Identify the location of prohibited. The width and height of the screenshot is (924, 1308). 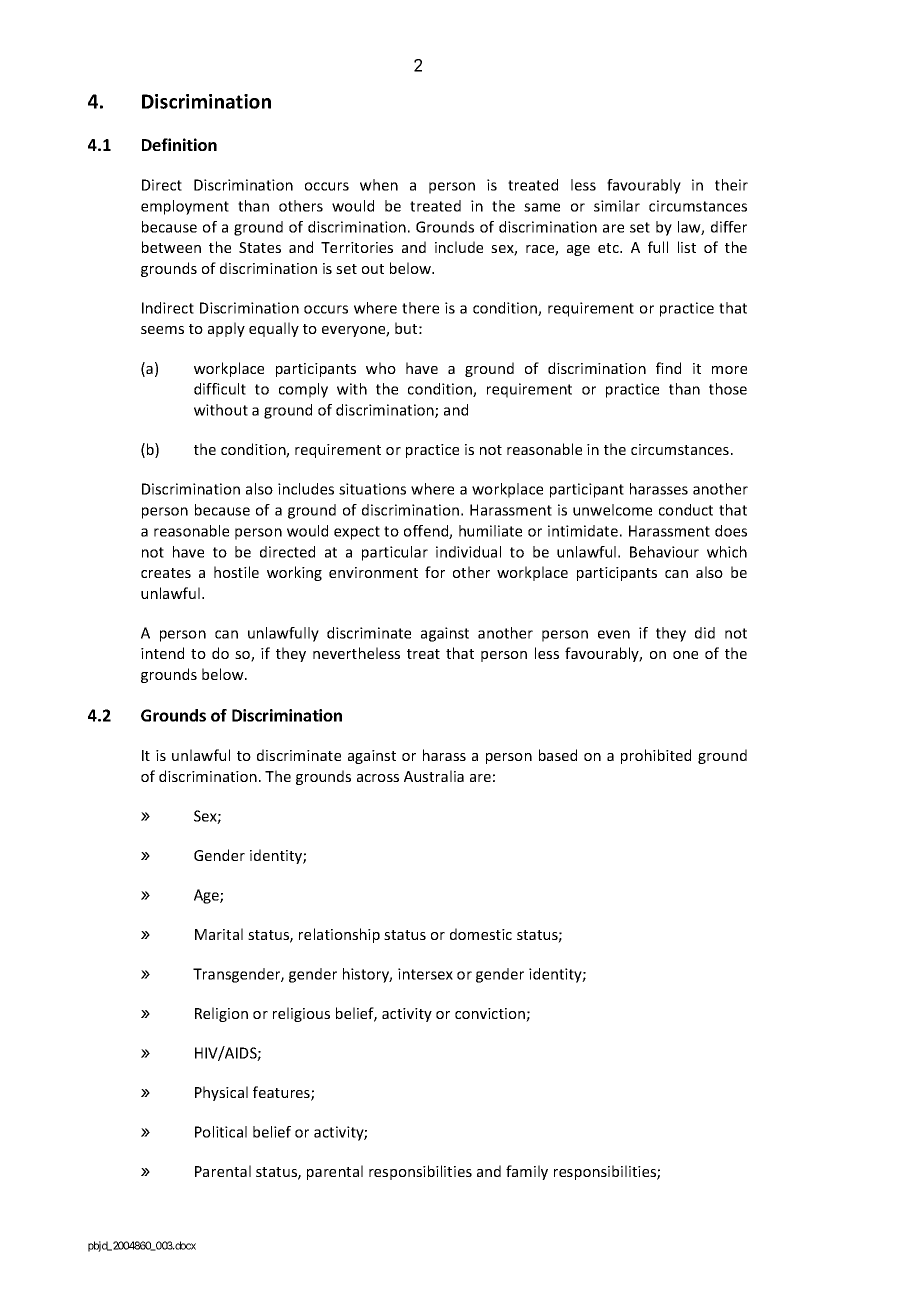
(656, 756).
